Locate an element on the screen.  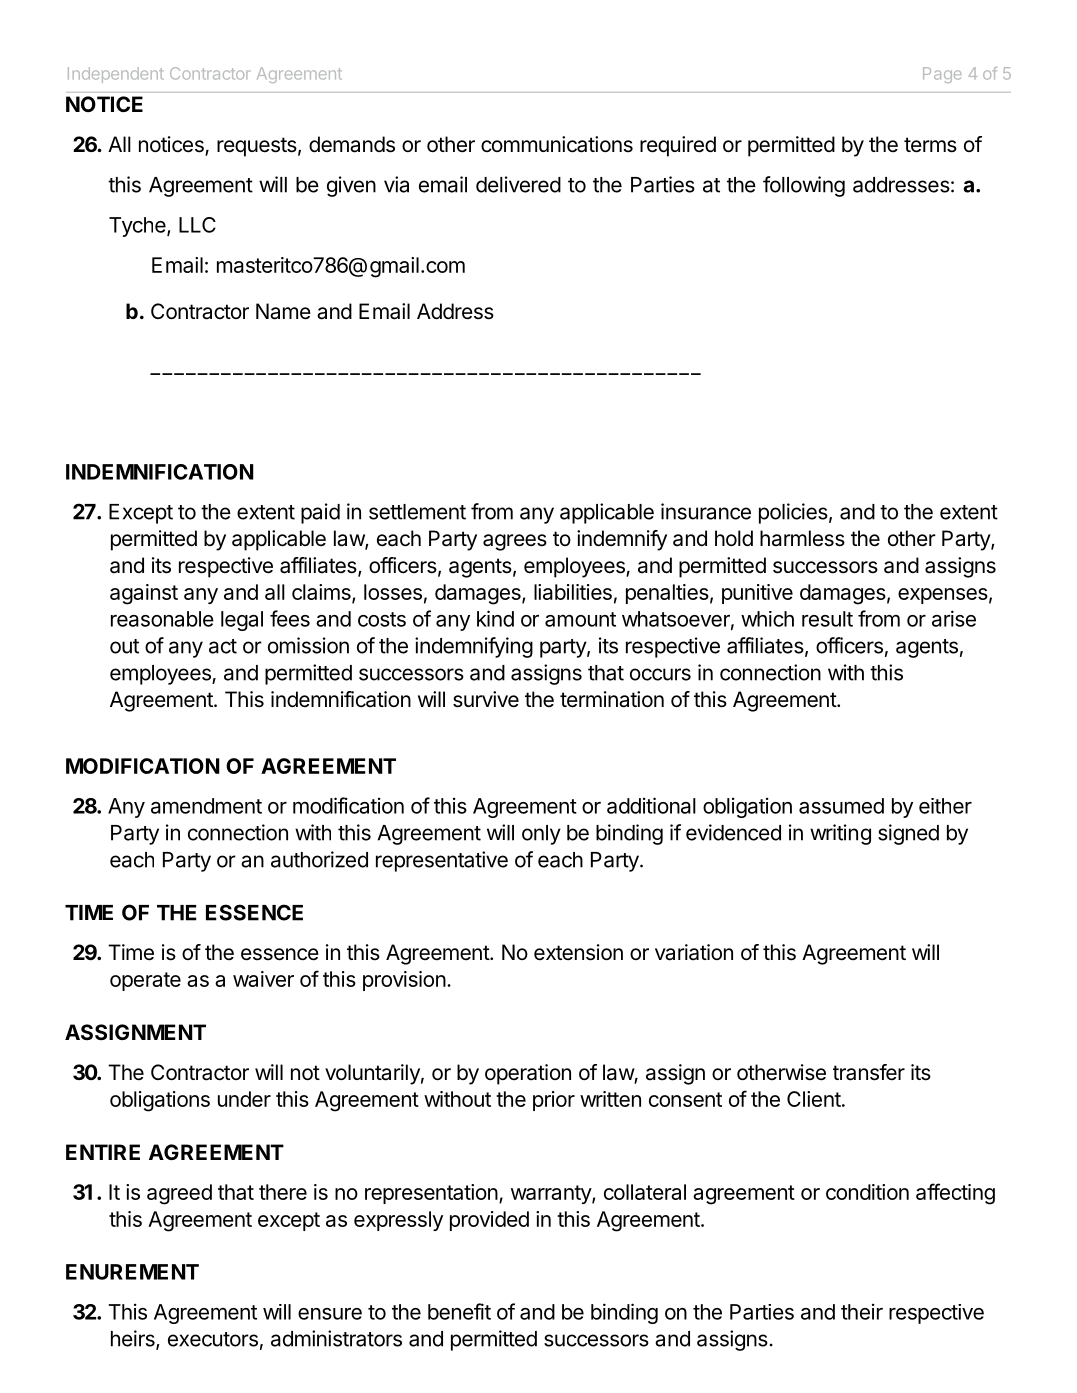
terms is located at coordinates (930, 145).
